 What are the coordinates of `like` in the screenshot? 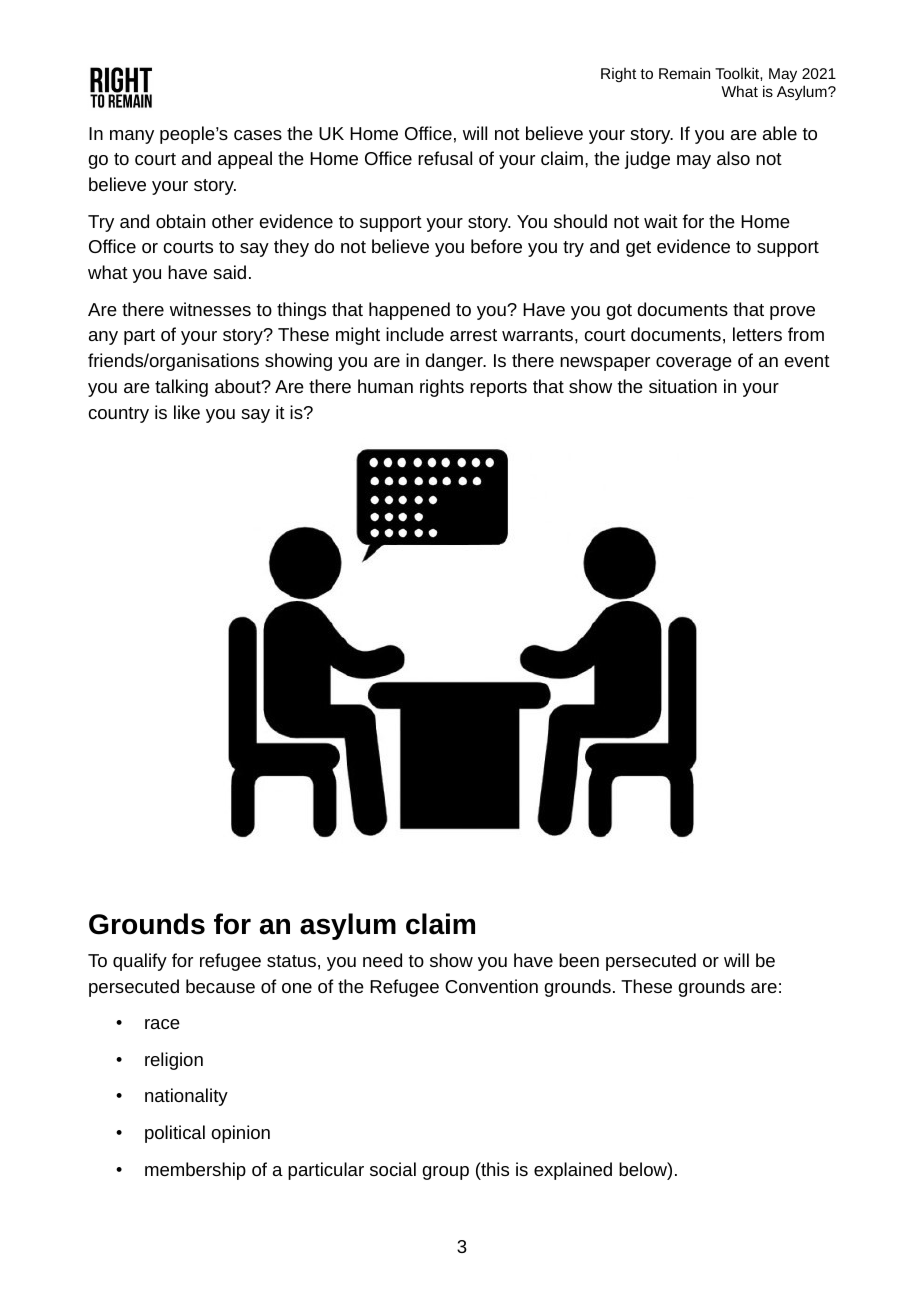 It's located at (187, 412).
